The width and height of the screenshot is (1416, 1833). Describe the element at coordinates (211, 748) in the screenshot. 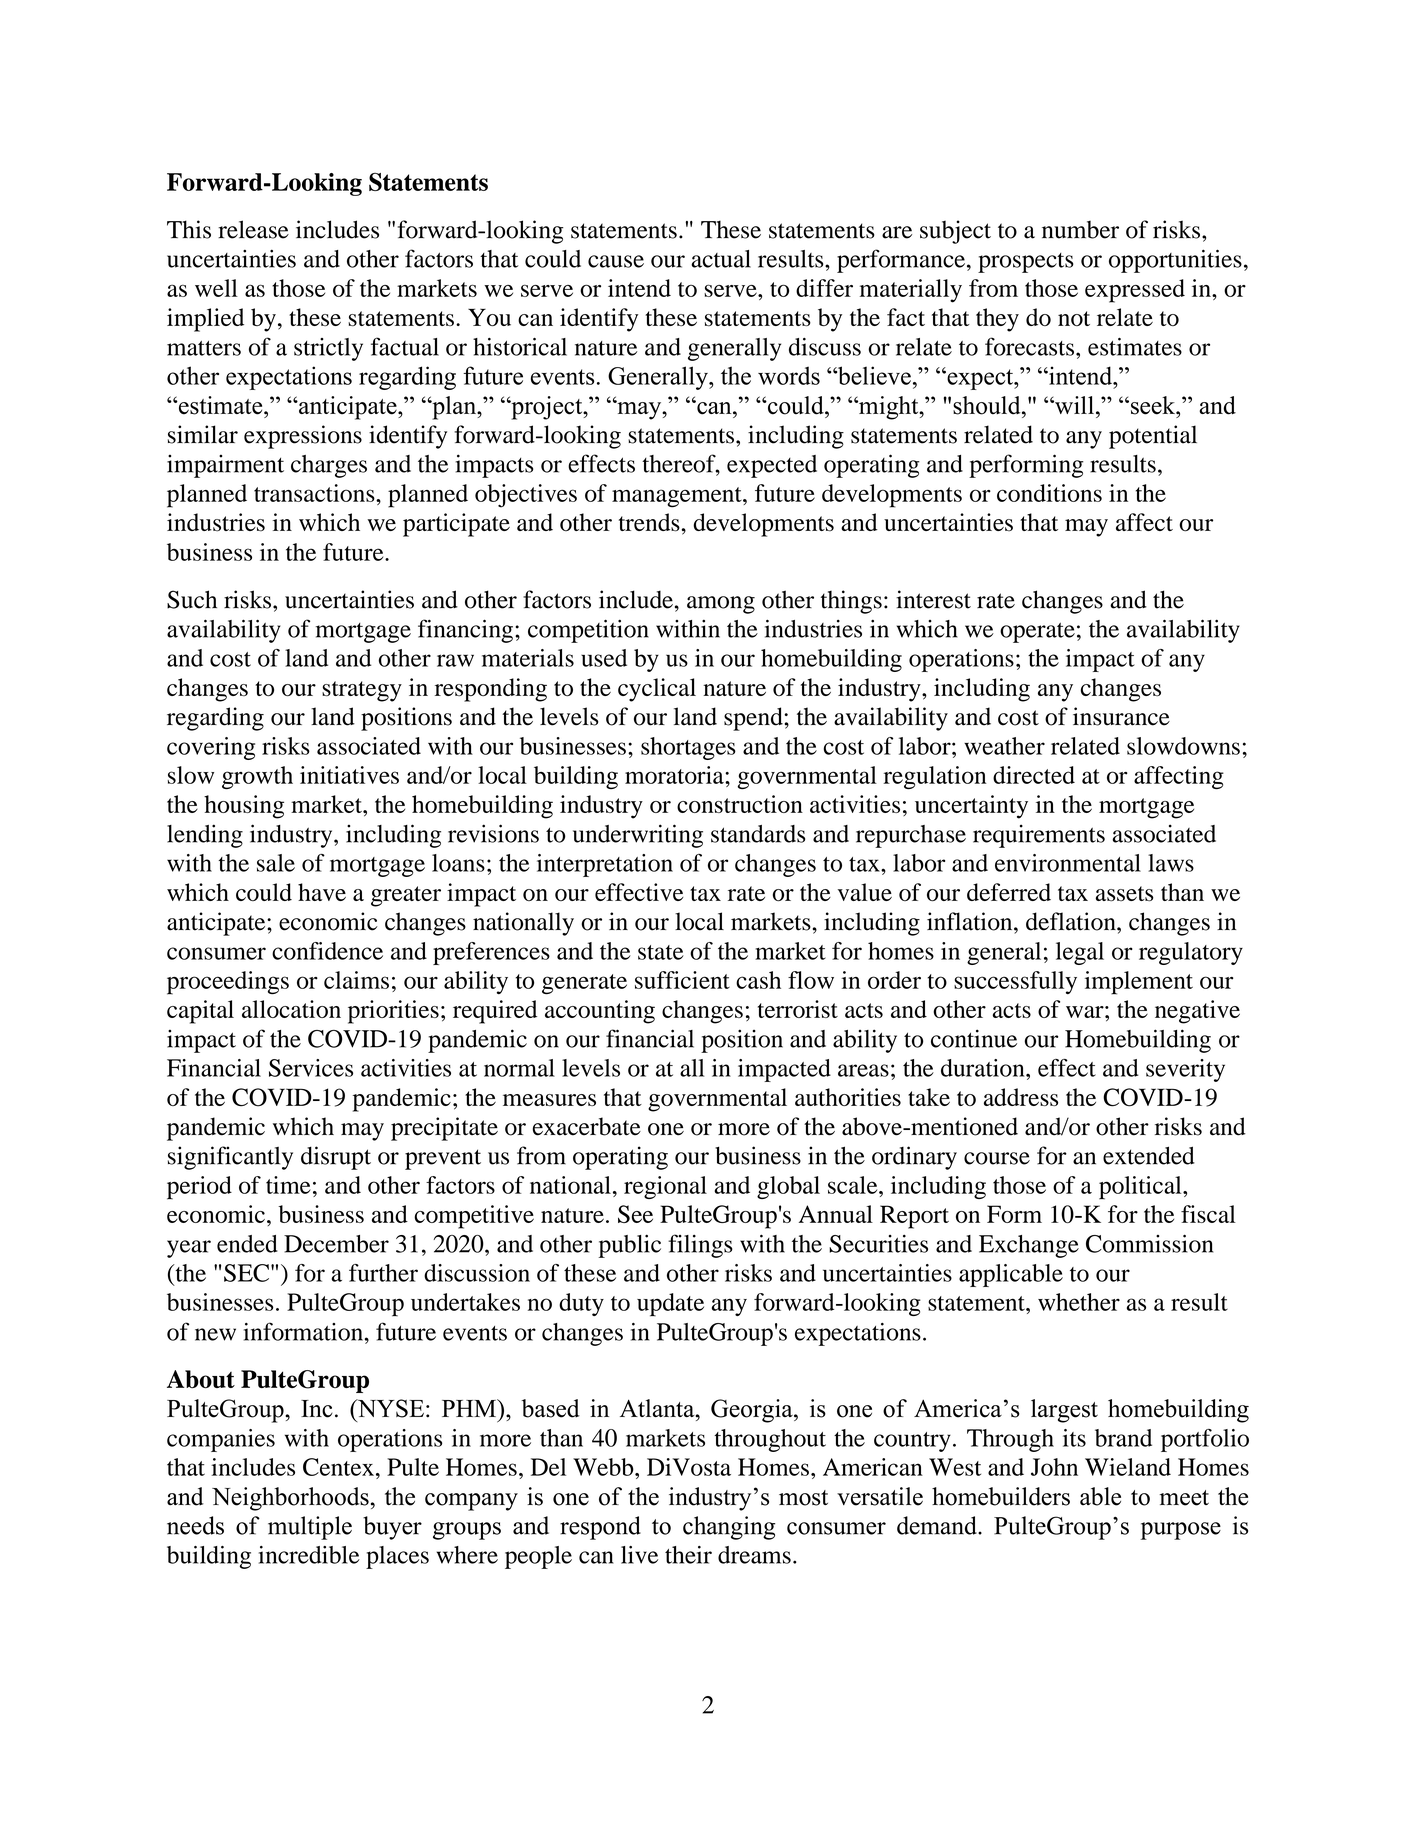

I see `covering` at that location.
